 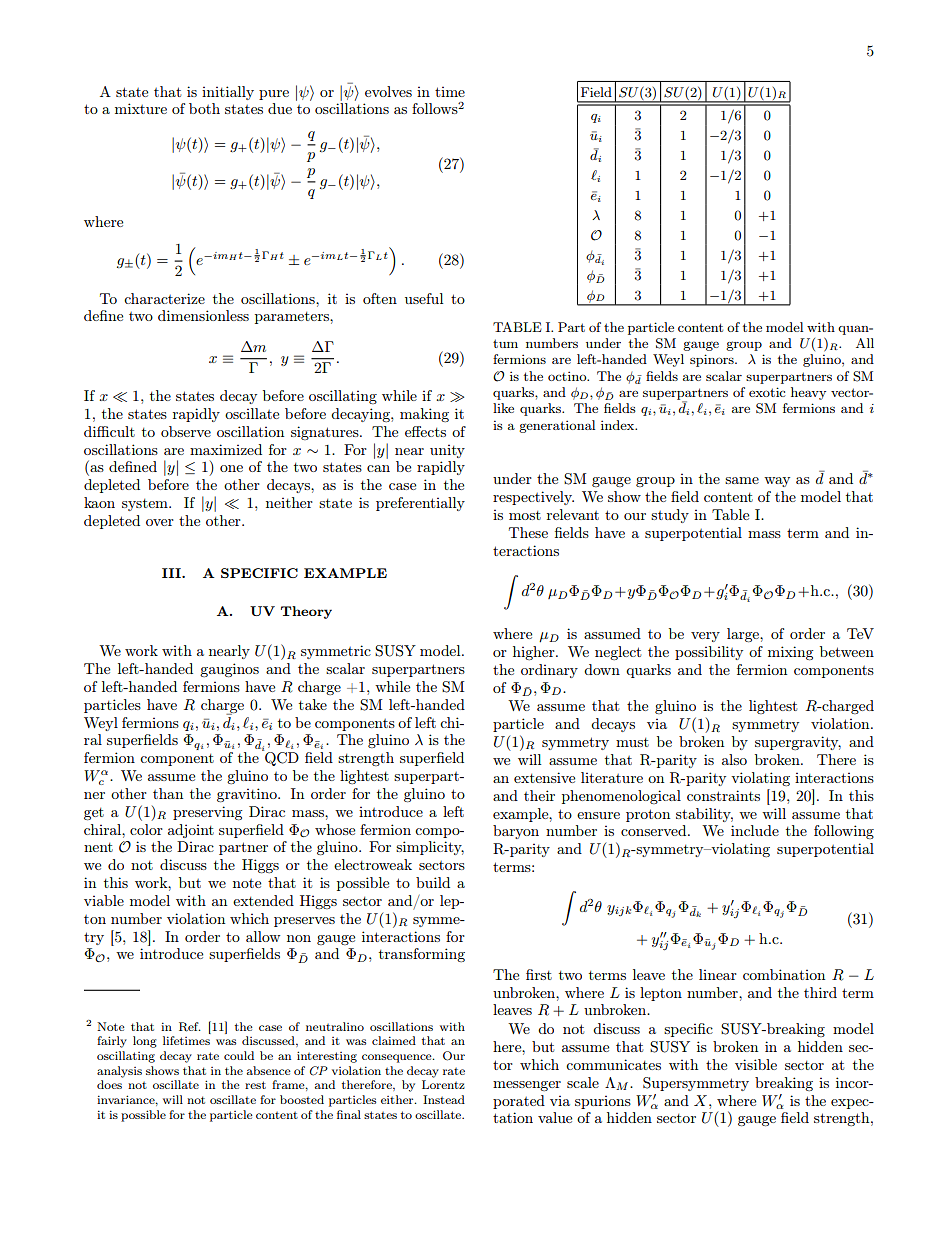 What do you see at coordinates (756, 1064) in the document?
I see `visible` at bounding box center [756, 1064].
